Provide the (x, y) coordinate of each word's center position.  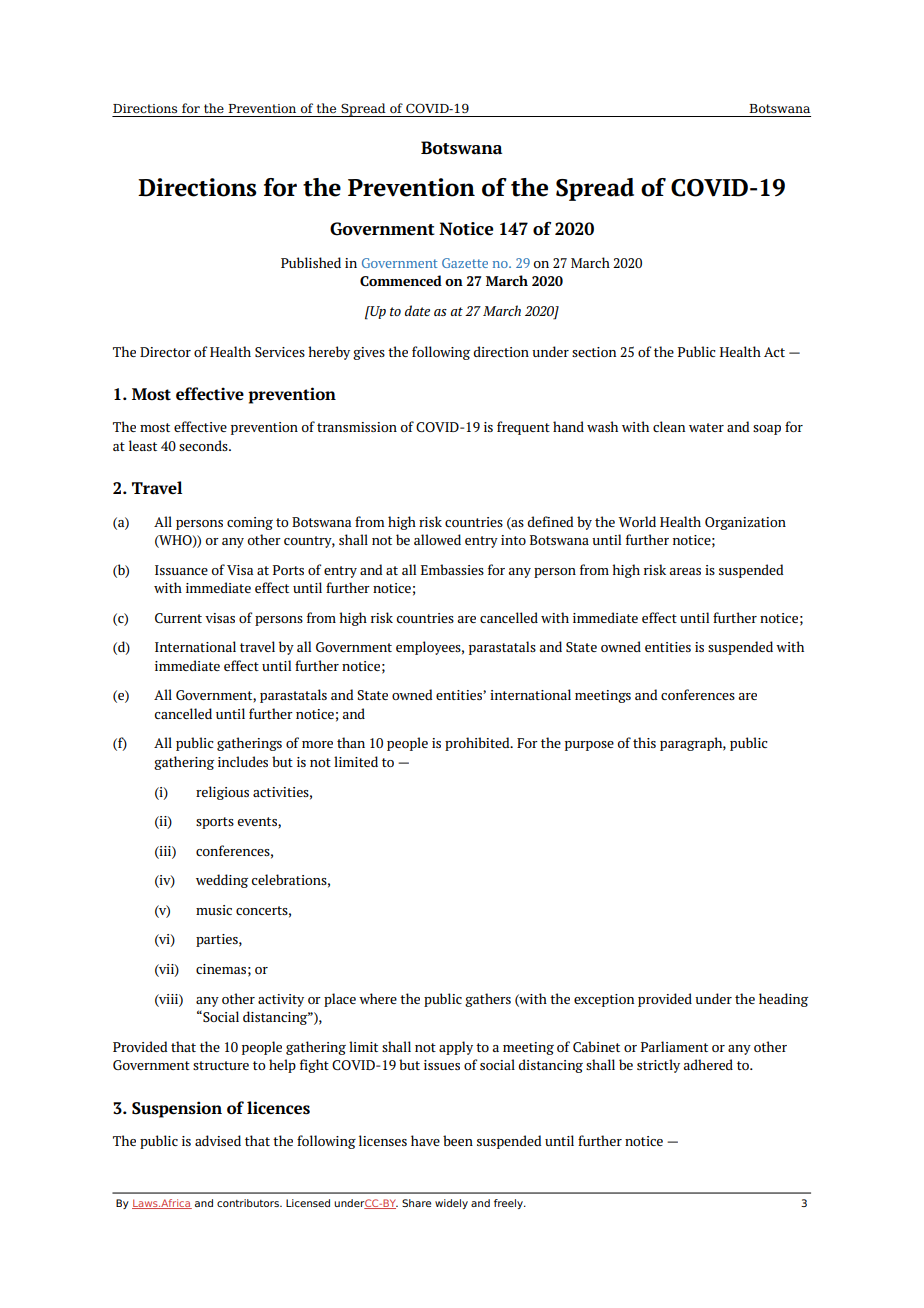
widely (451, 1204)
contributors (249, 1203)
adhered (708, 1064)
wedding (222, 881)
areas (685, 571)
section (594, 352)
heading (783, 1000)
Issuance (181, 570)
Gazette (465, 263)
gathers (488, 1000)
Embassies (452, 569)
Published (311, 262)
